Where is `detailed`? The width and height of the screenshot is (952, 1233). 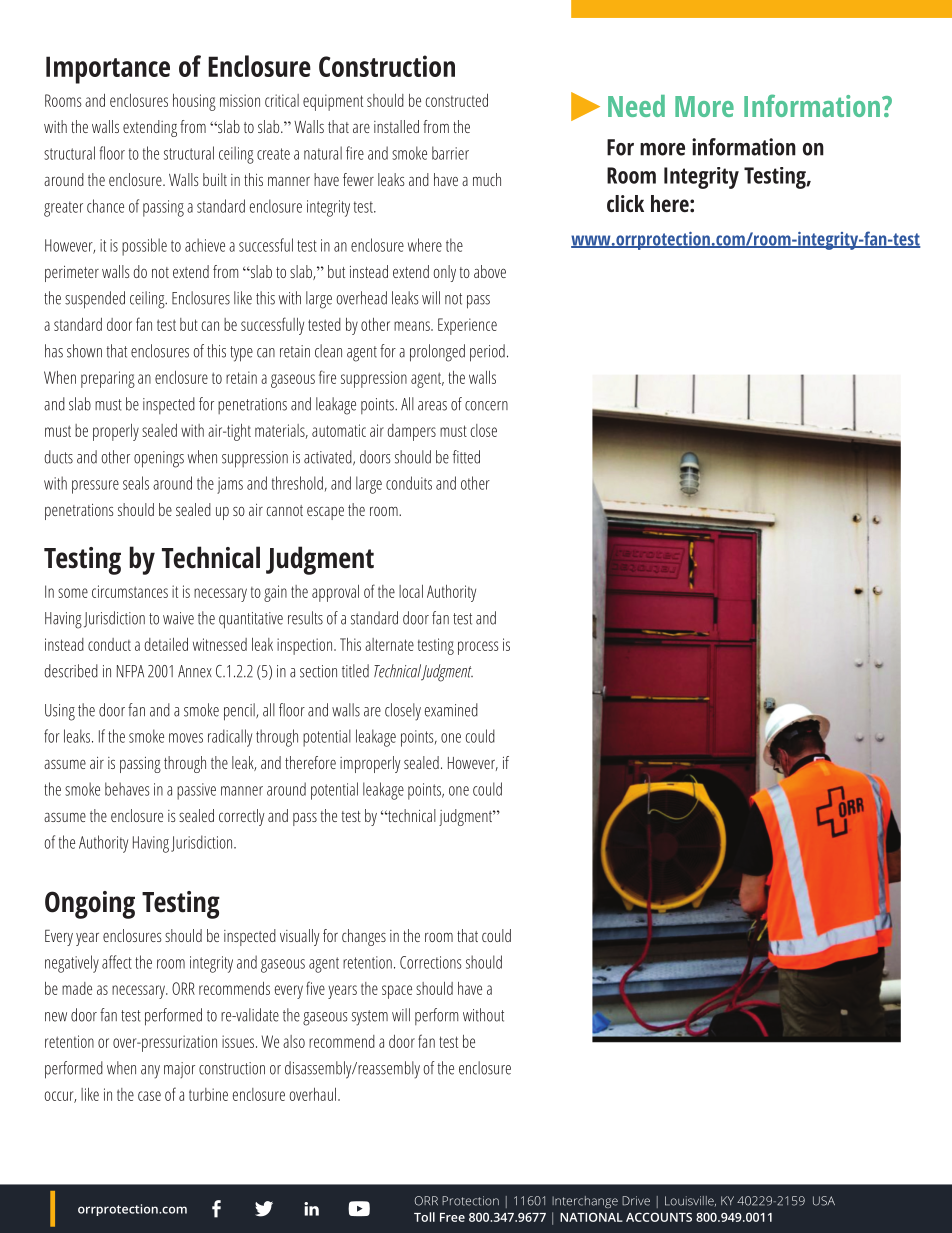
detailed is located at coordinates (166, 644).
